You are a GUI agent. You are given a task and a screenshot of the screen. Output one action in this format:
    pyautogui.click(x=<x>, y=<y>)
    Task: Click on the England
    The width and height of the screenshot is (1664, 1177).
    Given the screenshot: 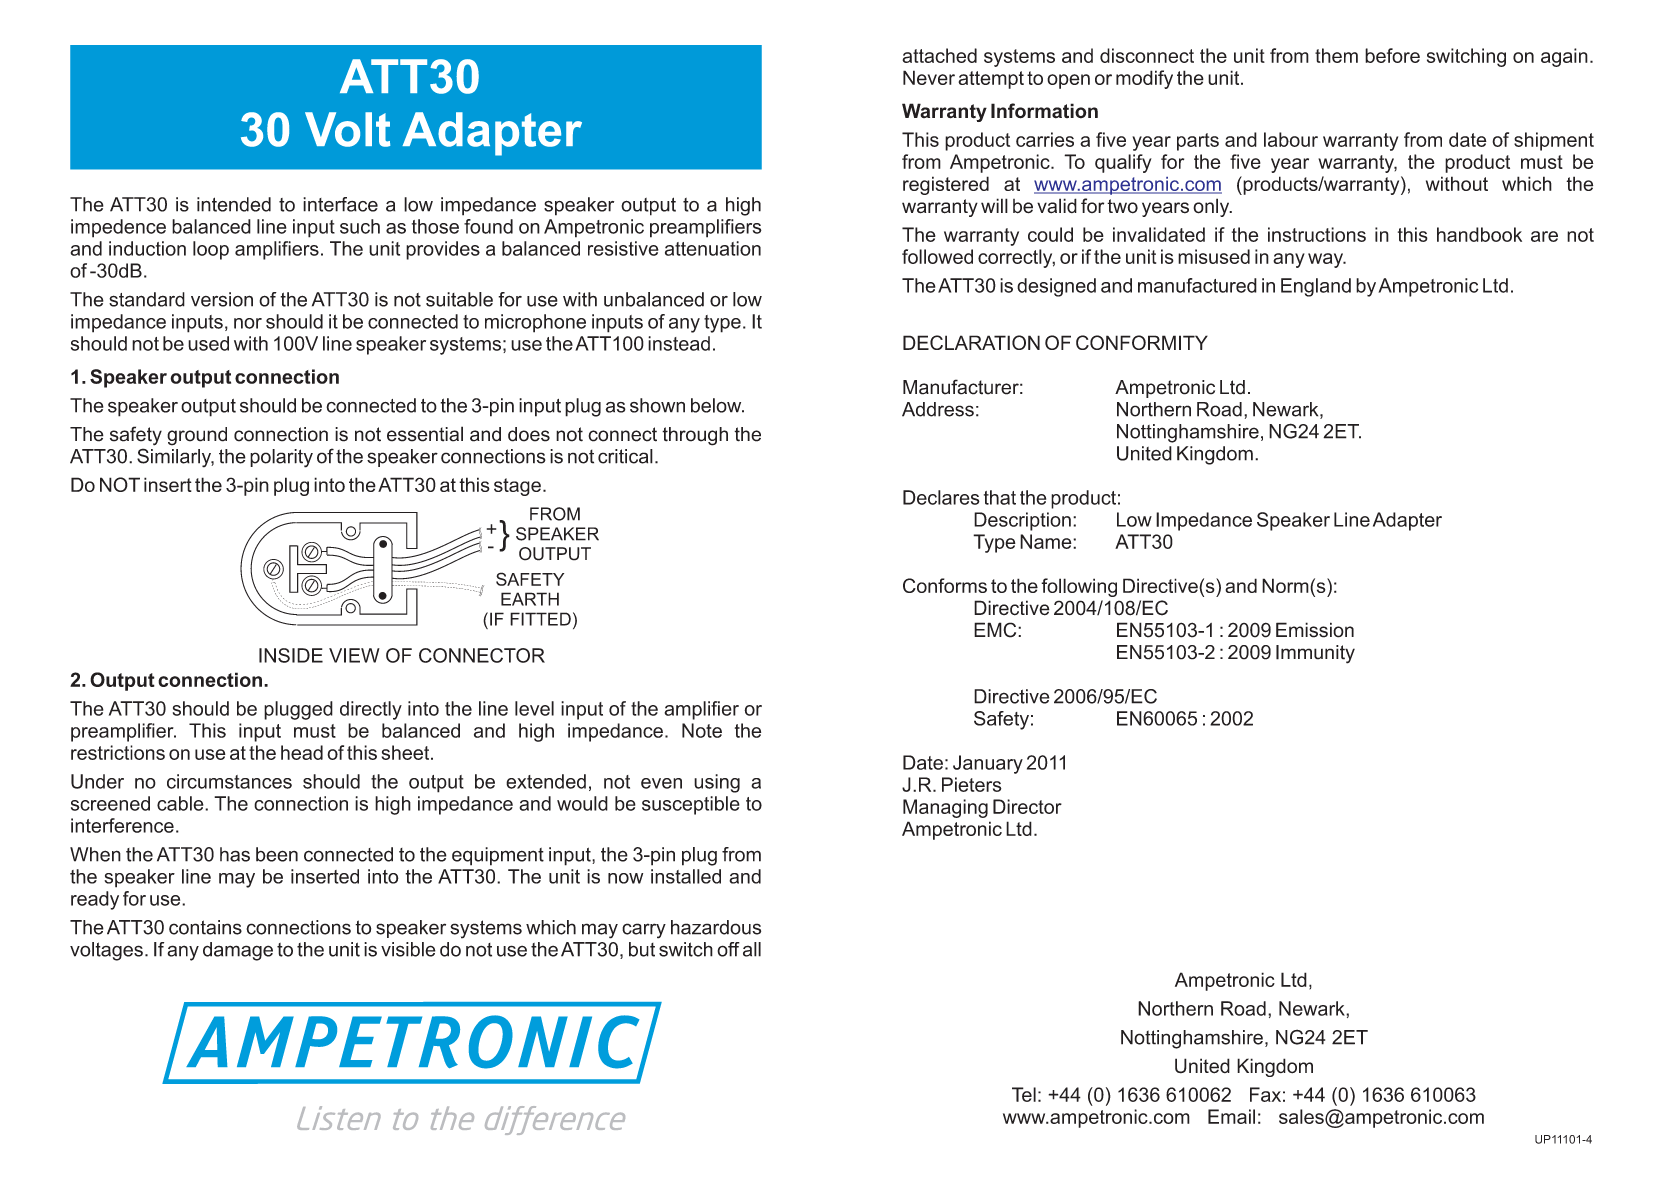 What is the action you would take?
    pyautogui.click(x=1316, y=287)
